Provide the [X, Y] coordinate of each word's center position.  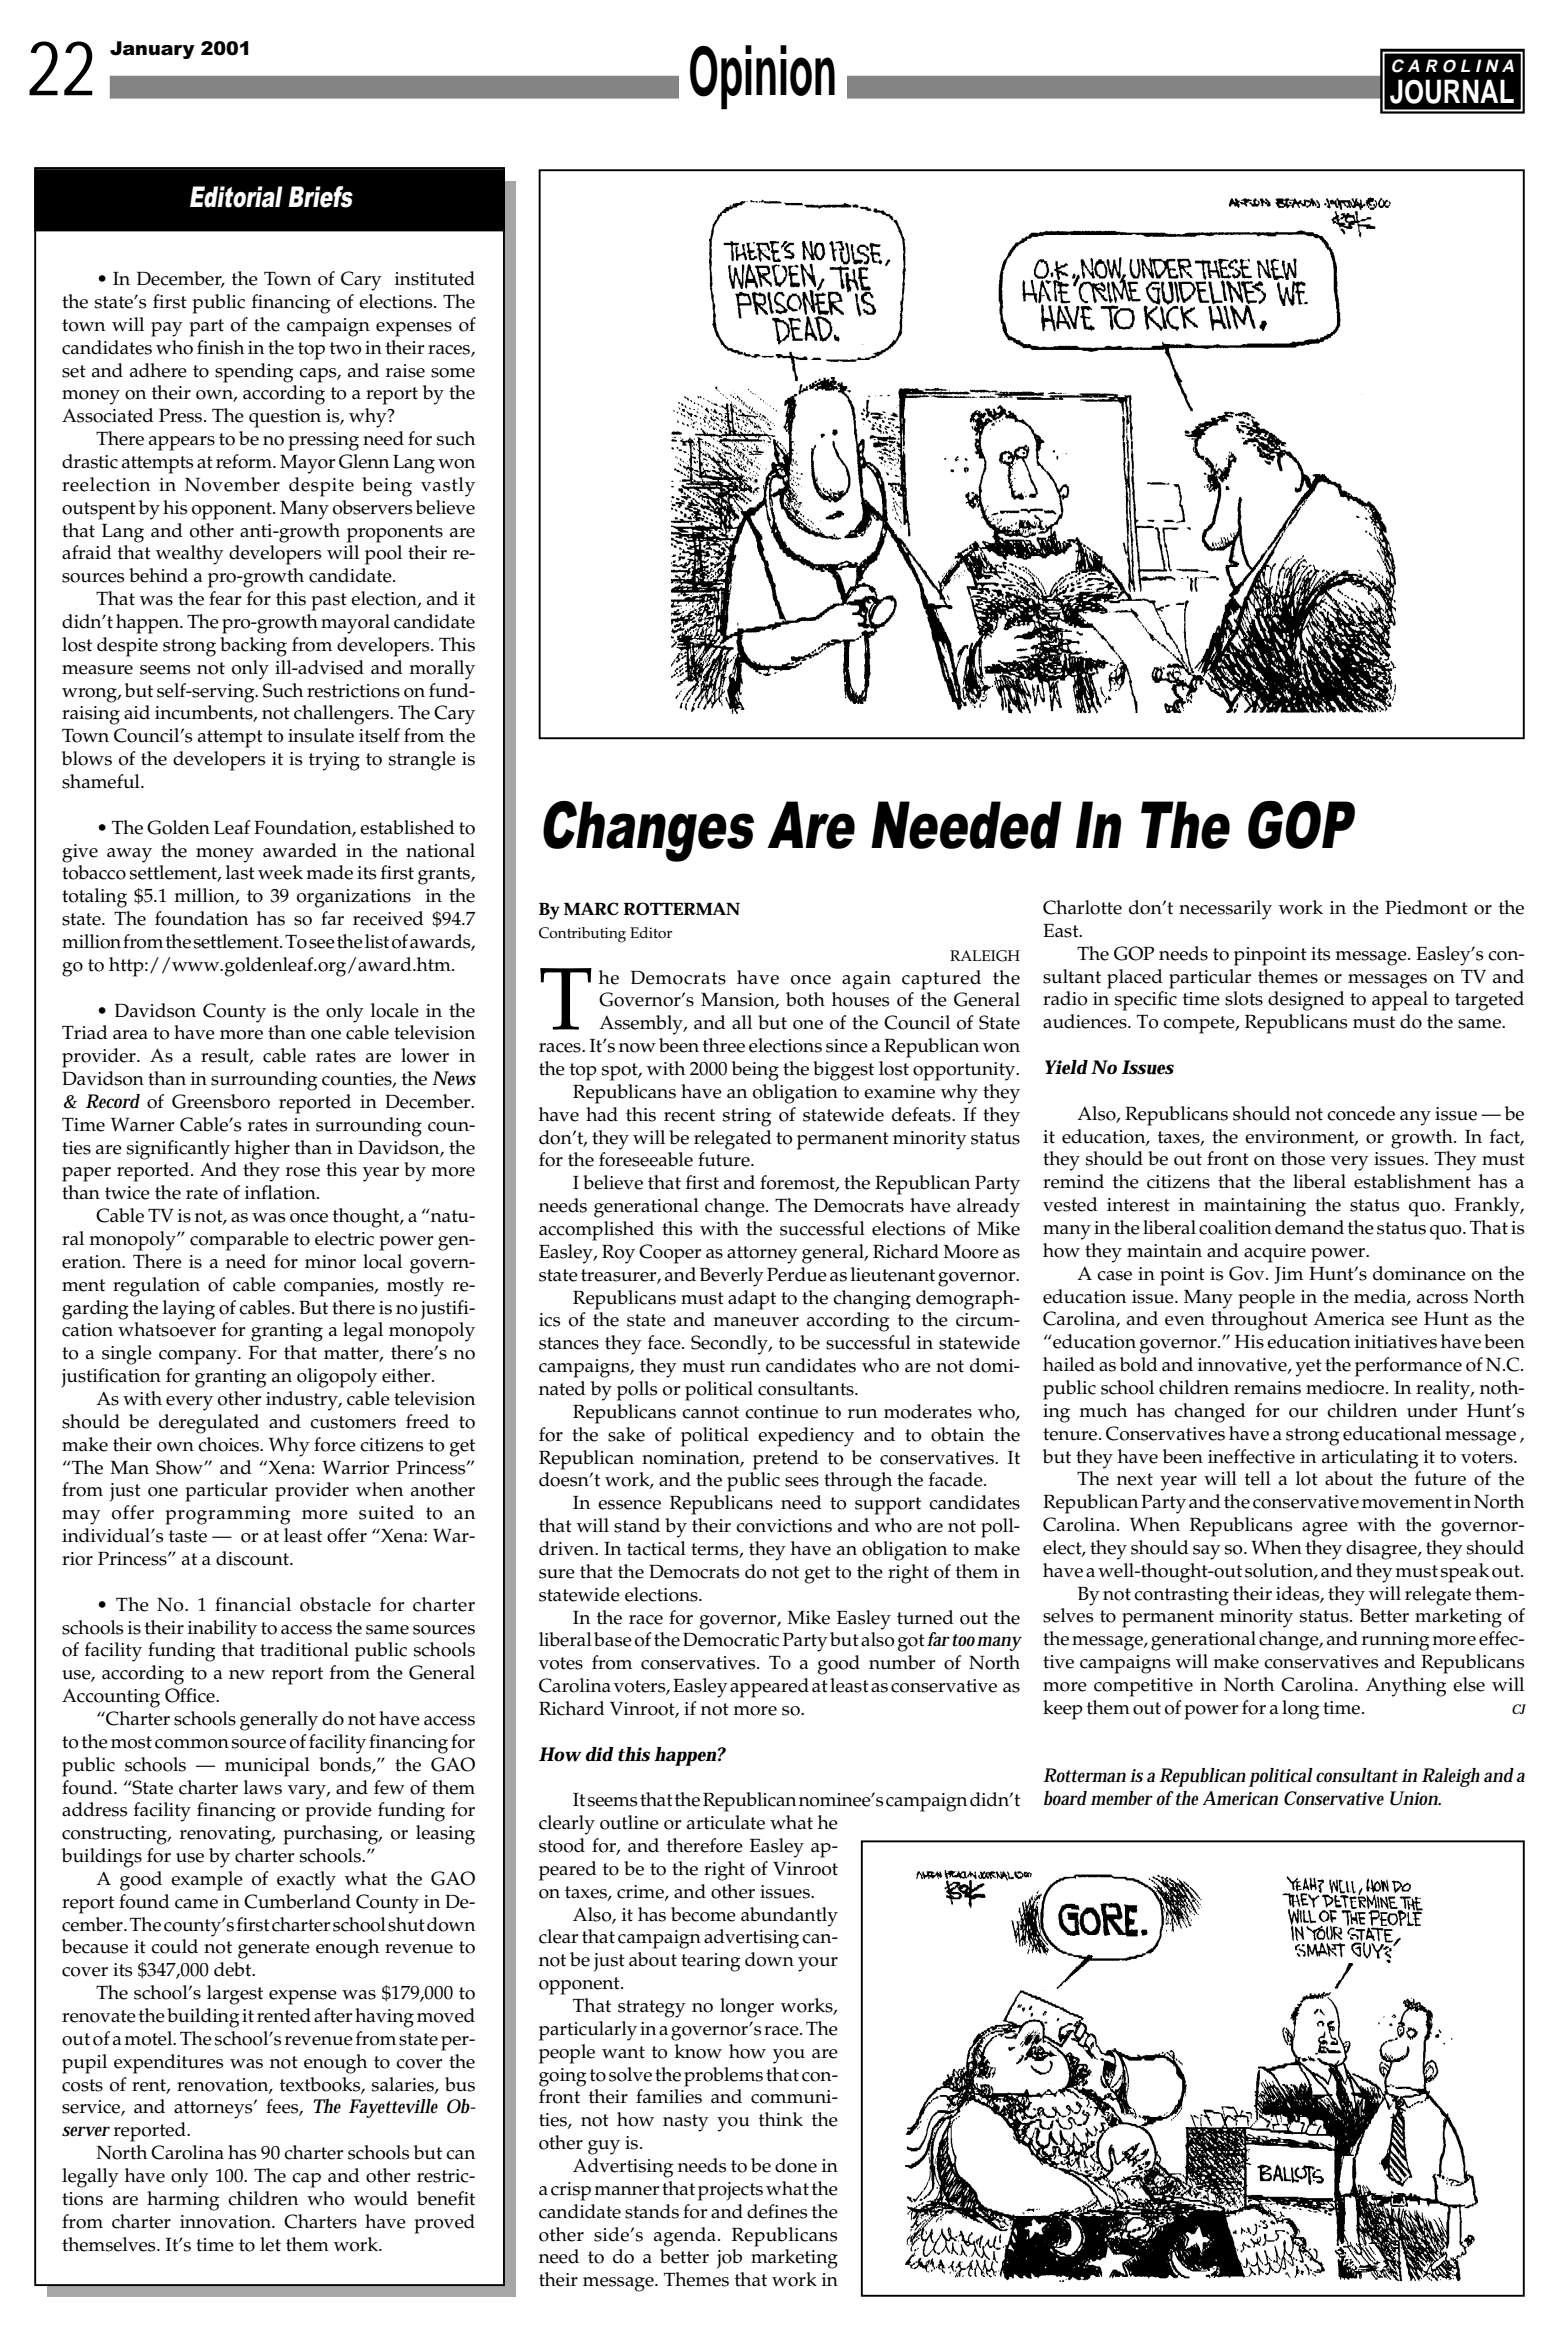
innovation [227, 2222]
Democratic [731, 1640]
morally [442, 670]
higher [262, 1150]
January [152, 50]
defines [777, 2211]
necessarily [1225, 910]
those [1303, 1158]
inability [222, 1630]
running [1395, 1641]
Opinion [762, 77]
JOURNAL [1452, 91]
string [747, 1117]
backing [253, 647]
